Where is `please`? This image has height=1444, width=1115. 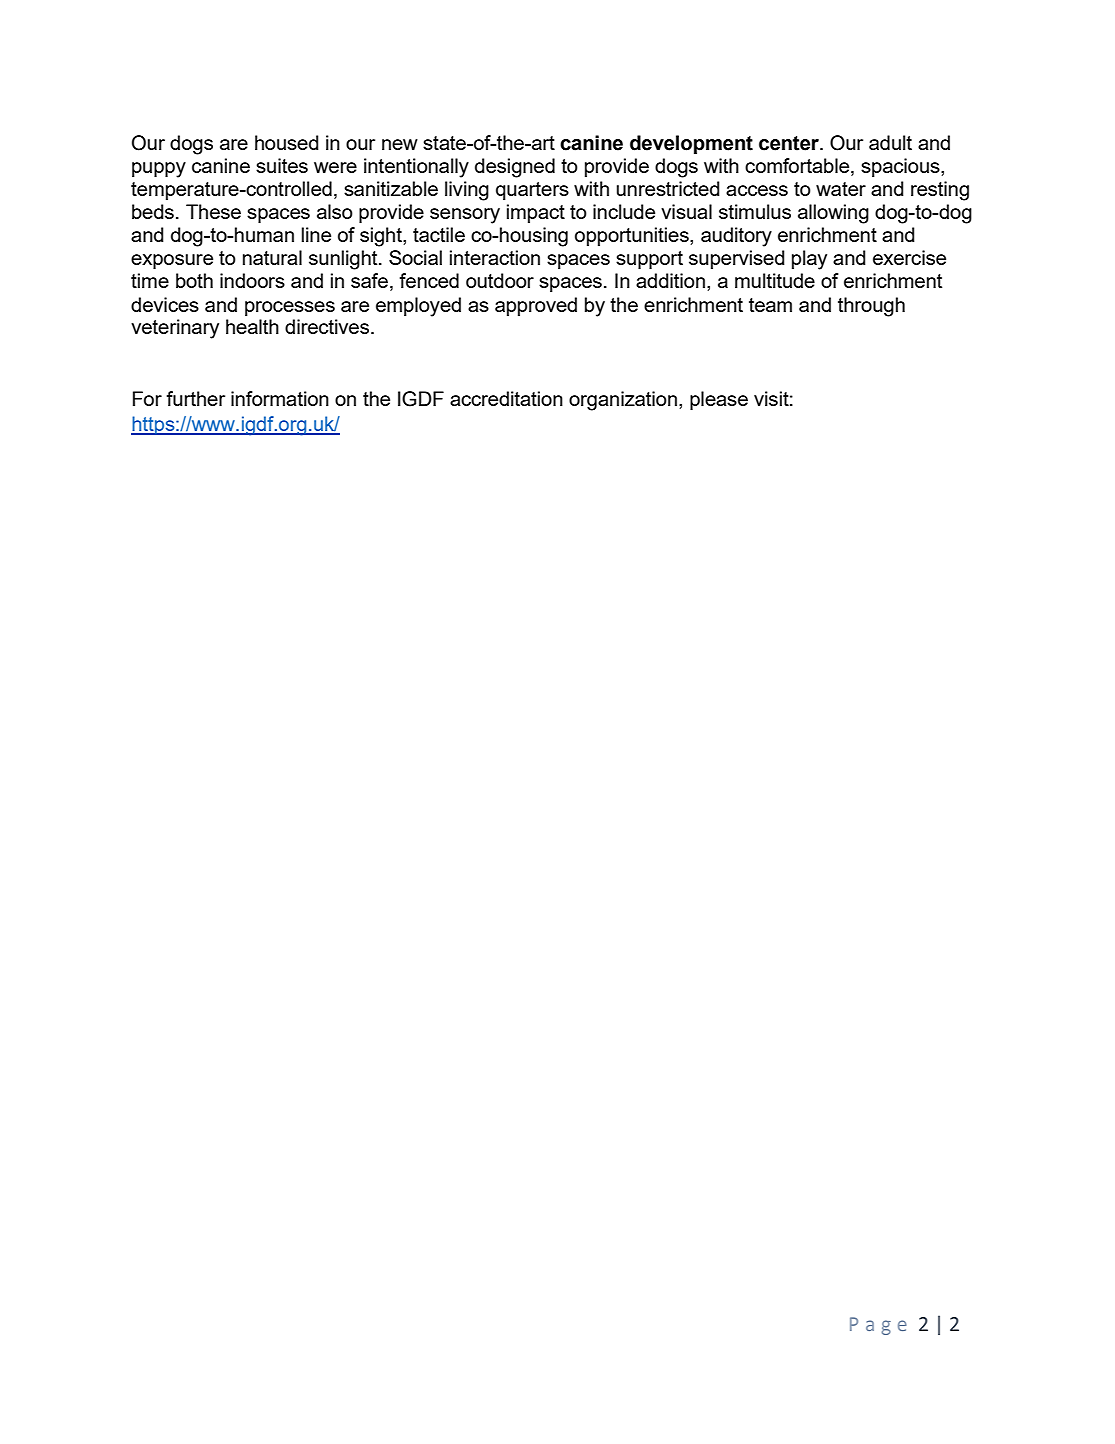 please is located at coordinates (719, 400).
